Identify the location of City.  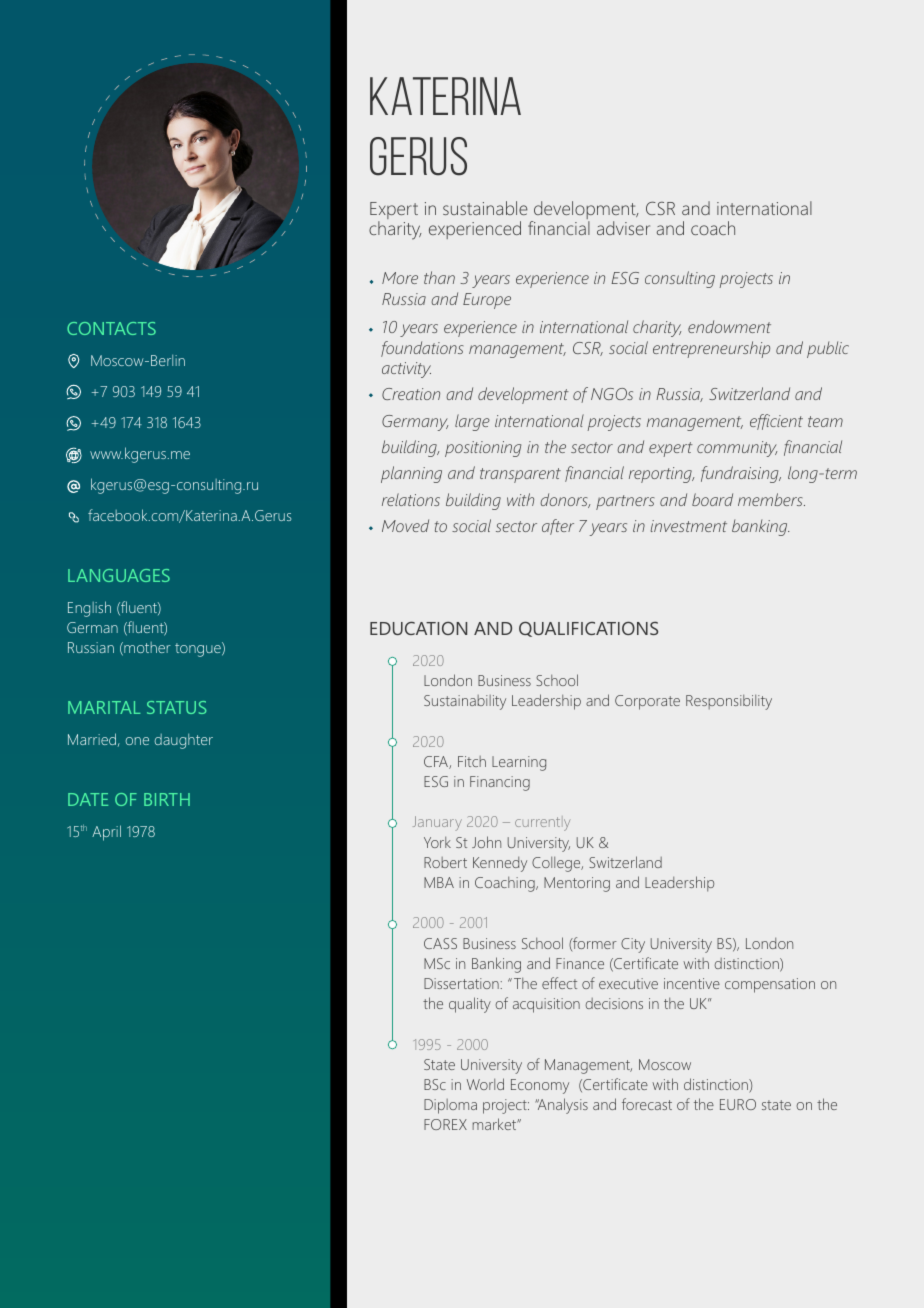
(633, 945).
